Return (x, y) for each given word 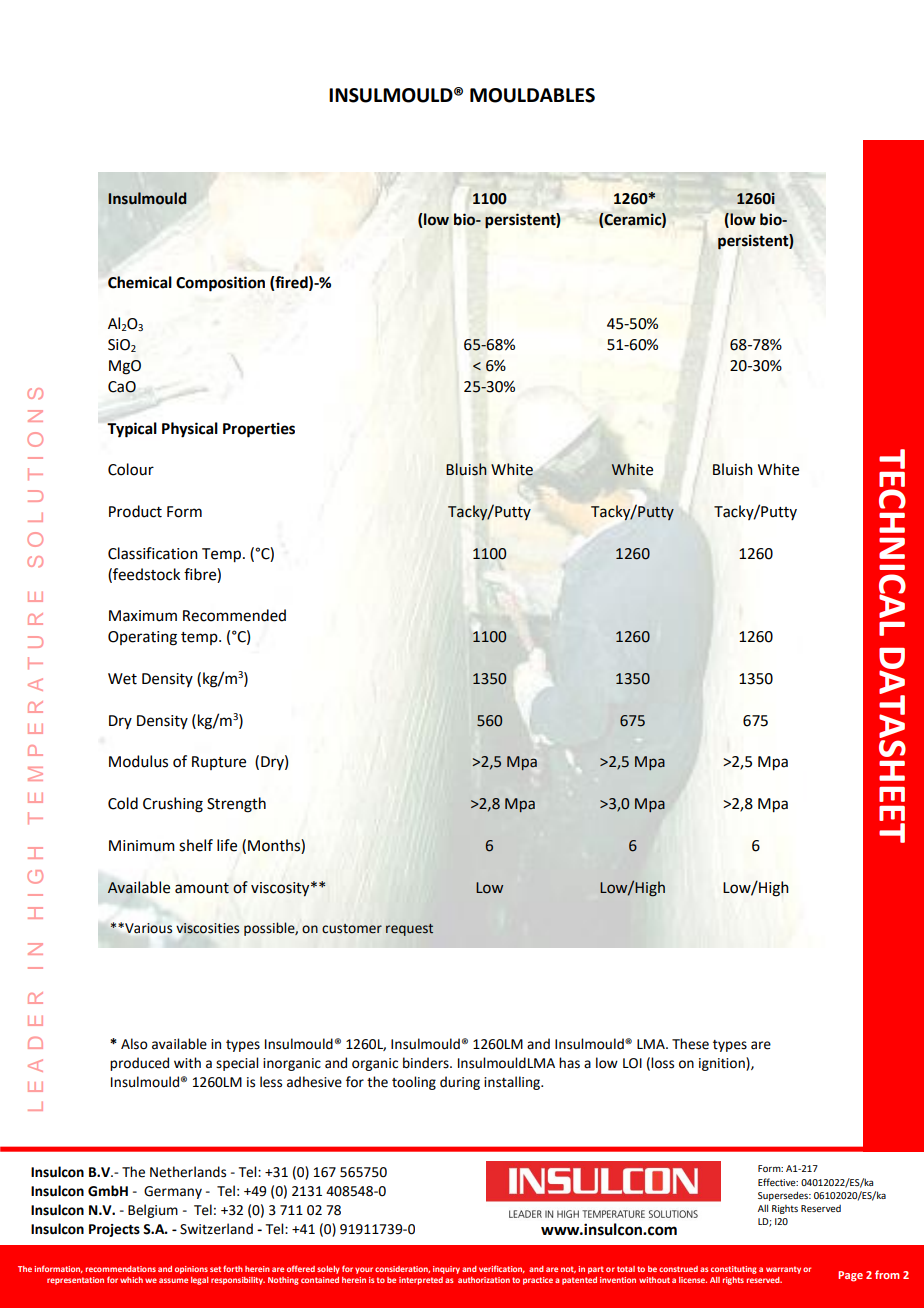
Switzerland (216, 1229)
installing (513, 1083)
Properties (259, 430)
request (409, 930)
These (690, 1044)
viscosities (207, 928)
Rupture (219, 763)
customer (352, 929)
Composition (220, 284)
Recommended (234, 615)
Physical (190, 430)
